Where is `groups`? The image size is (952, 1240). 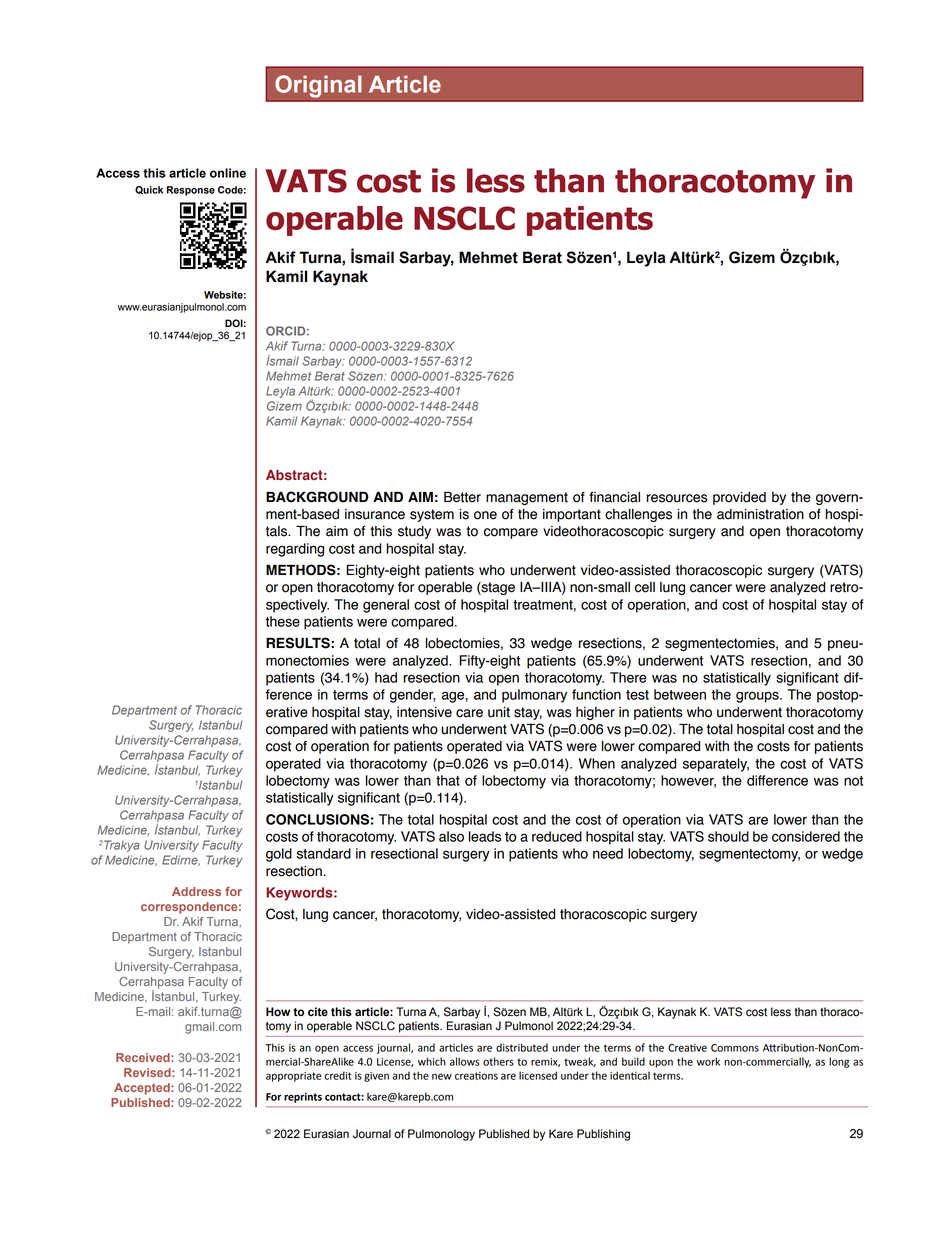
groups is located at coordinates (758, 697).
